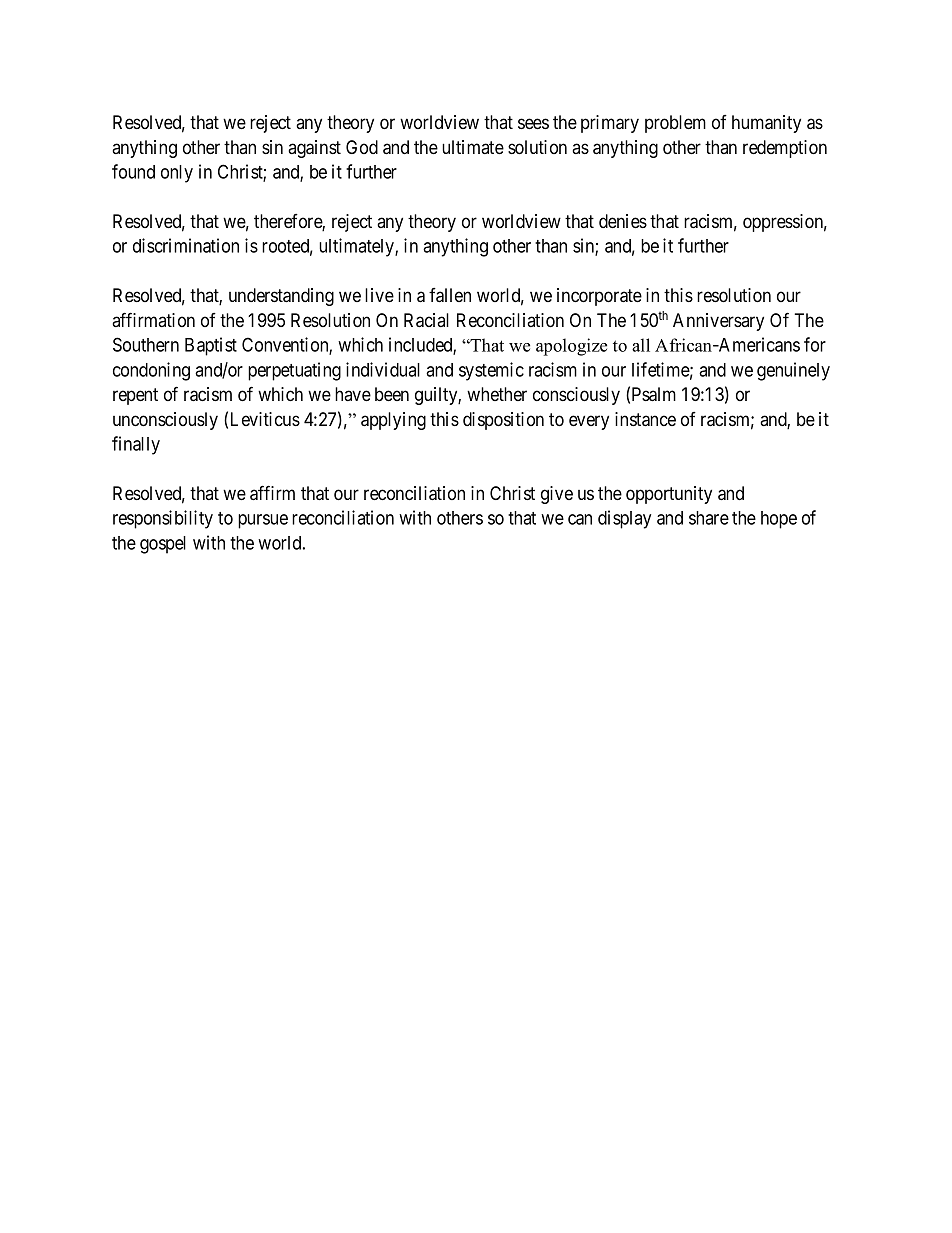 The image size is (952, 1233). What do you see at coordinates (645, 419) in the image?
I see `instance` at bounding box center [645, 419].
